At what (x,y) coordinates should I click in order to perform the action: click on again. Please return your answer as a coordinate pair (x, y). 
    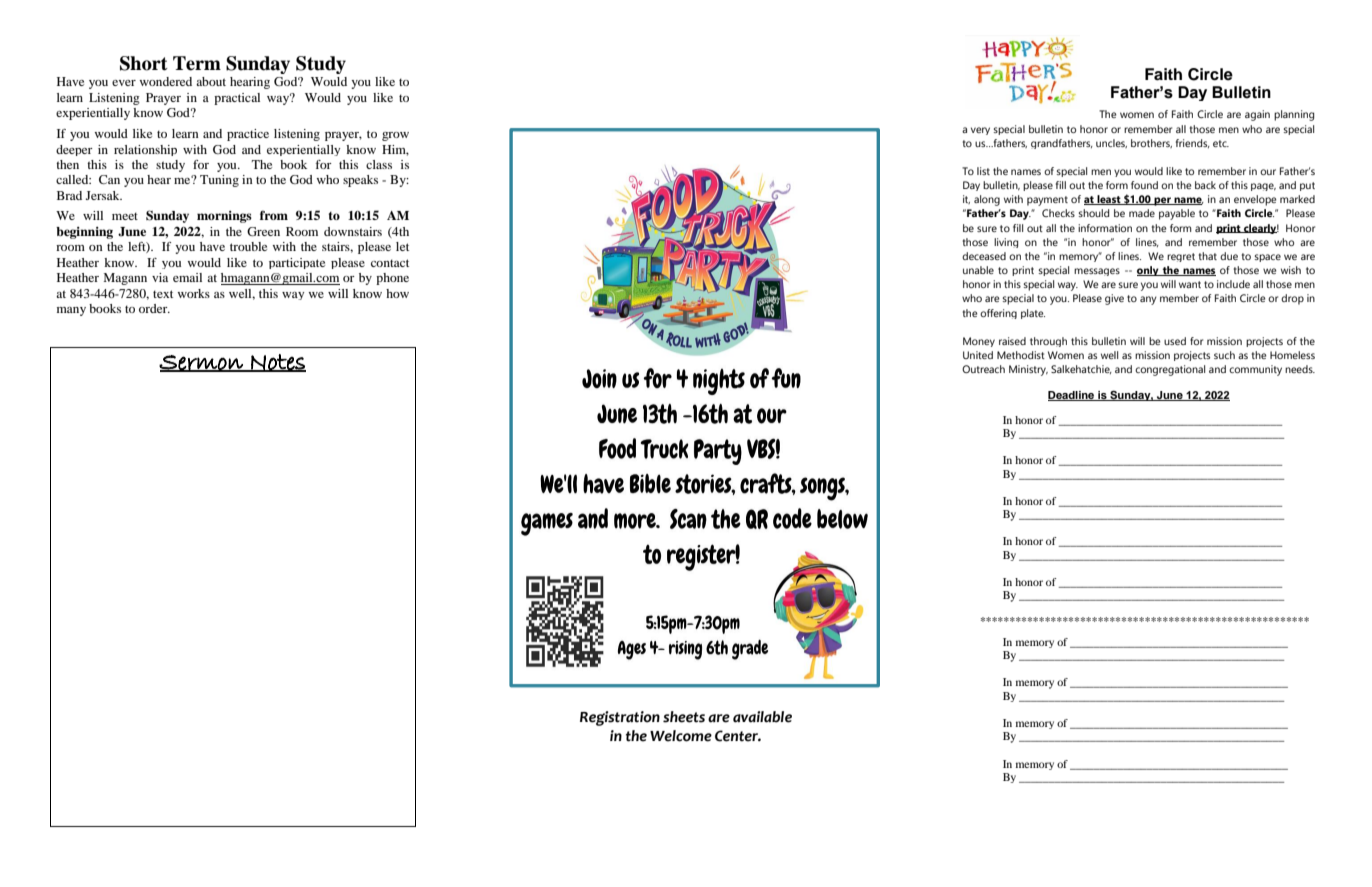
    Looking at the image, I should click on (1257, 115).
